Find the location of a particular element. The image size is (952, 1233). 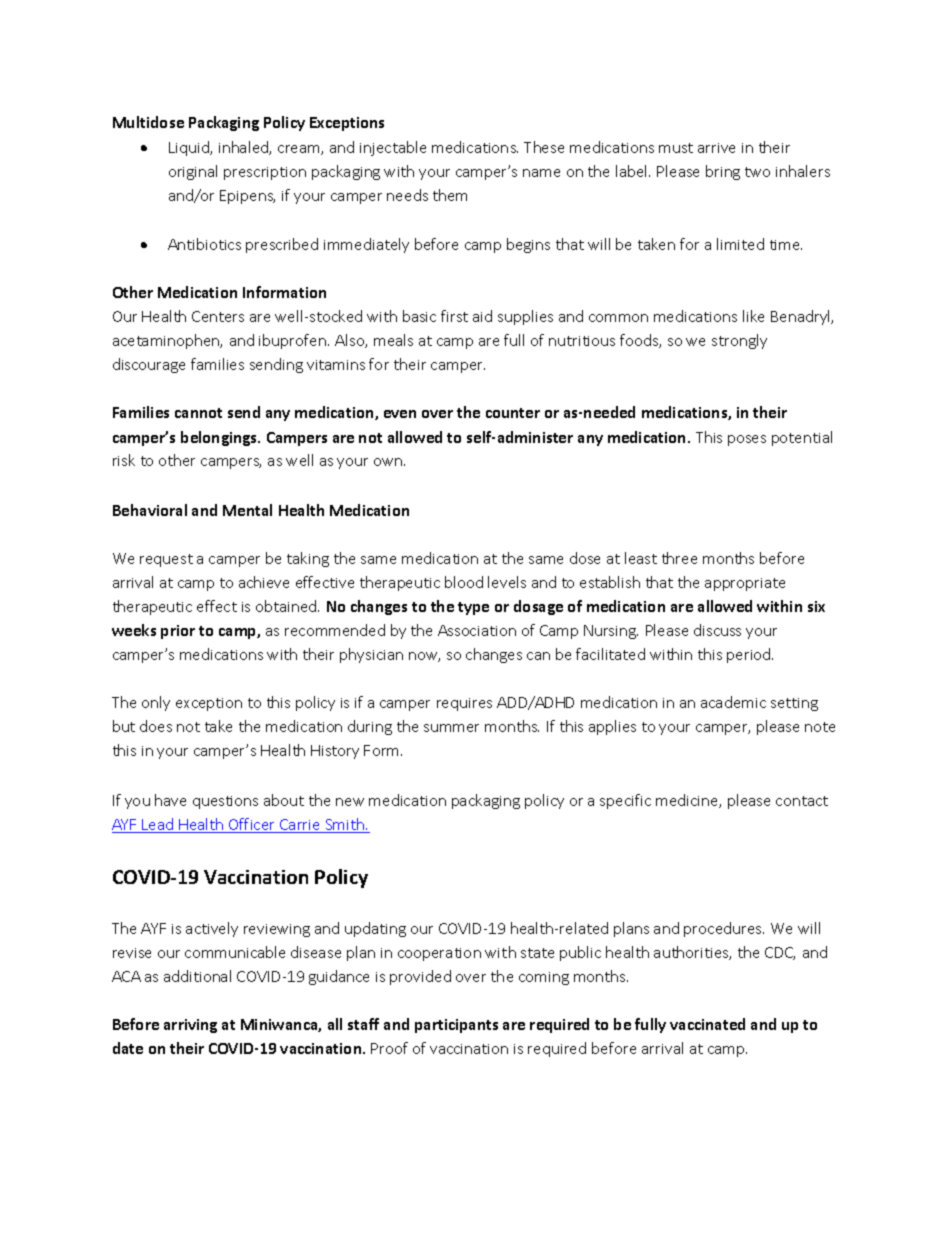

cannot is located at coordinates (198, 413).
